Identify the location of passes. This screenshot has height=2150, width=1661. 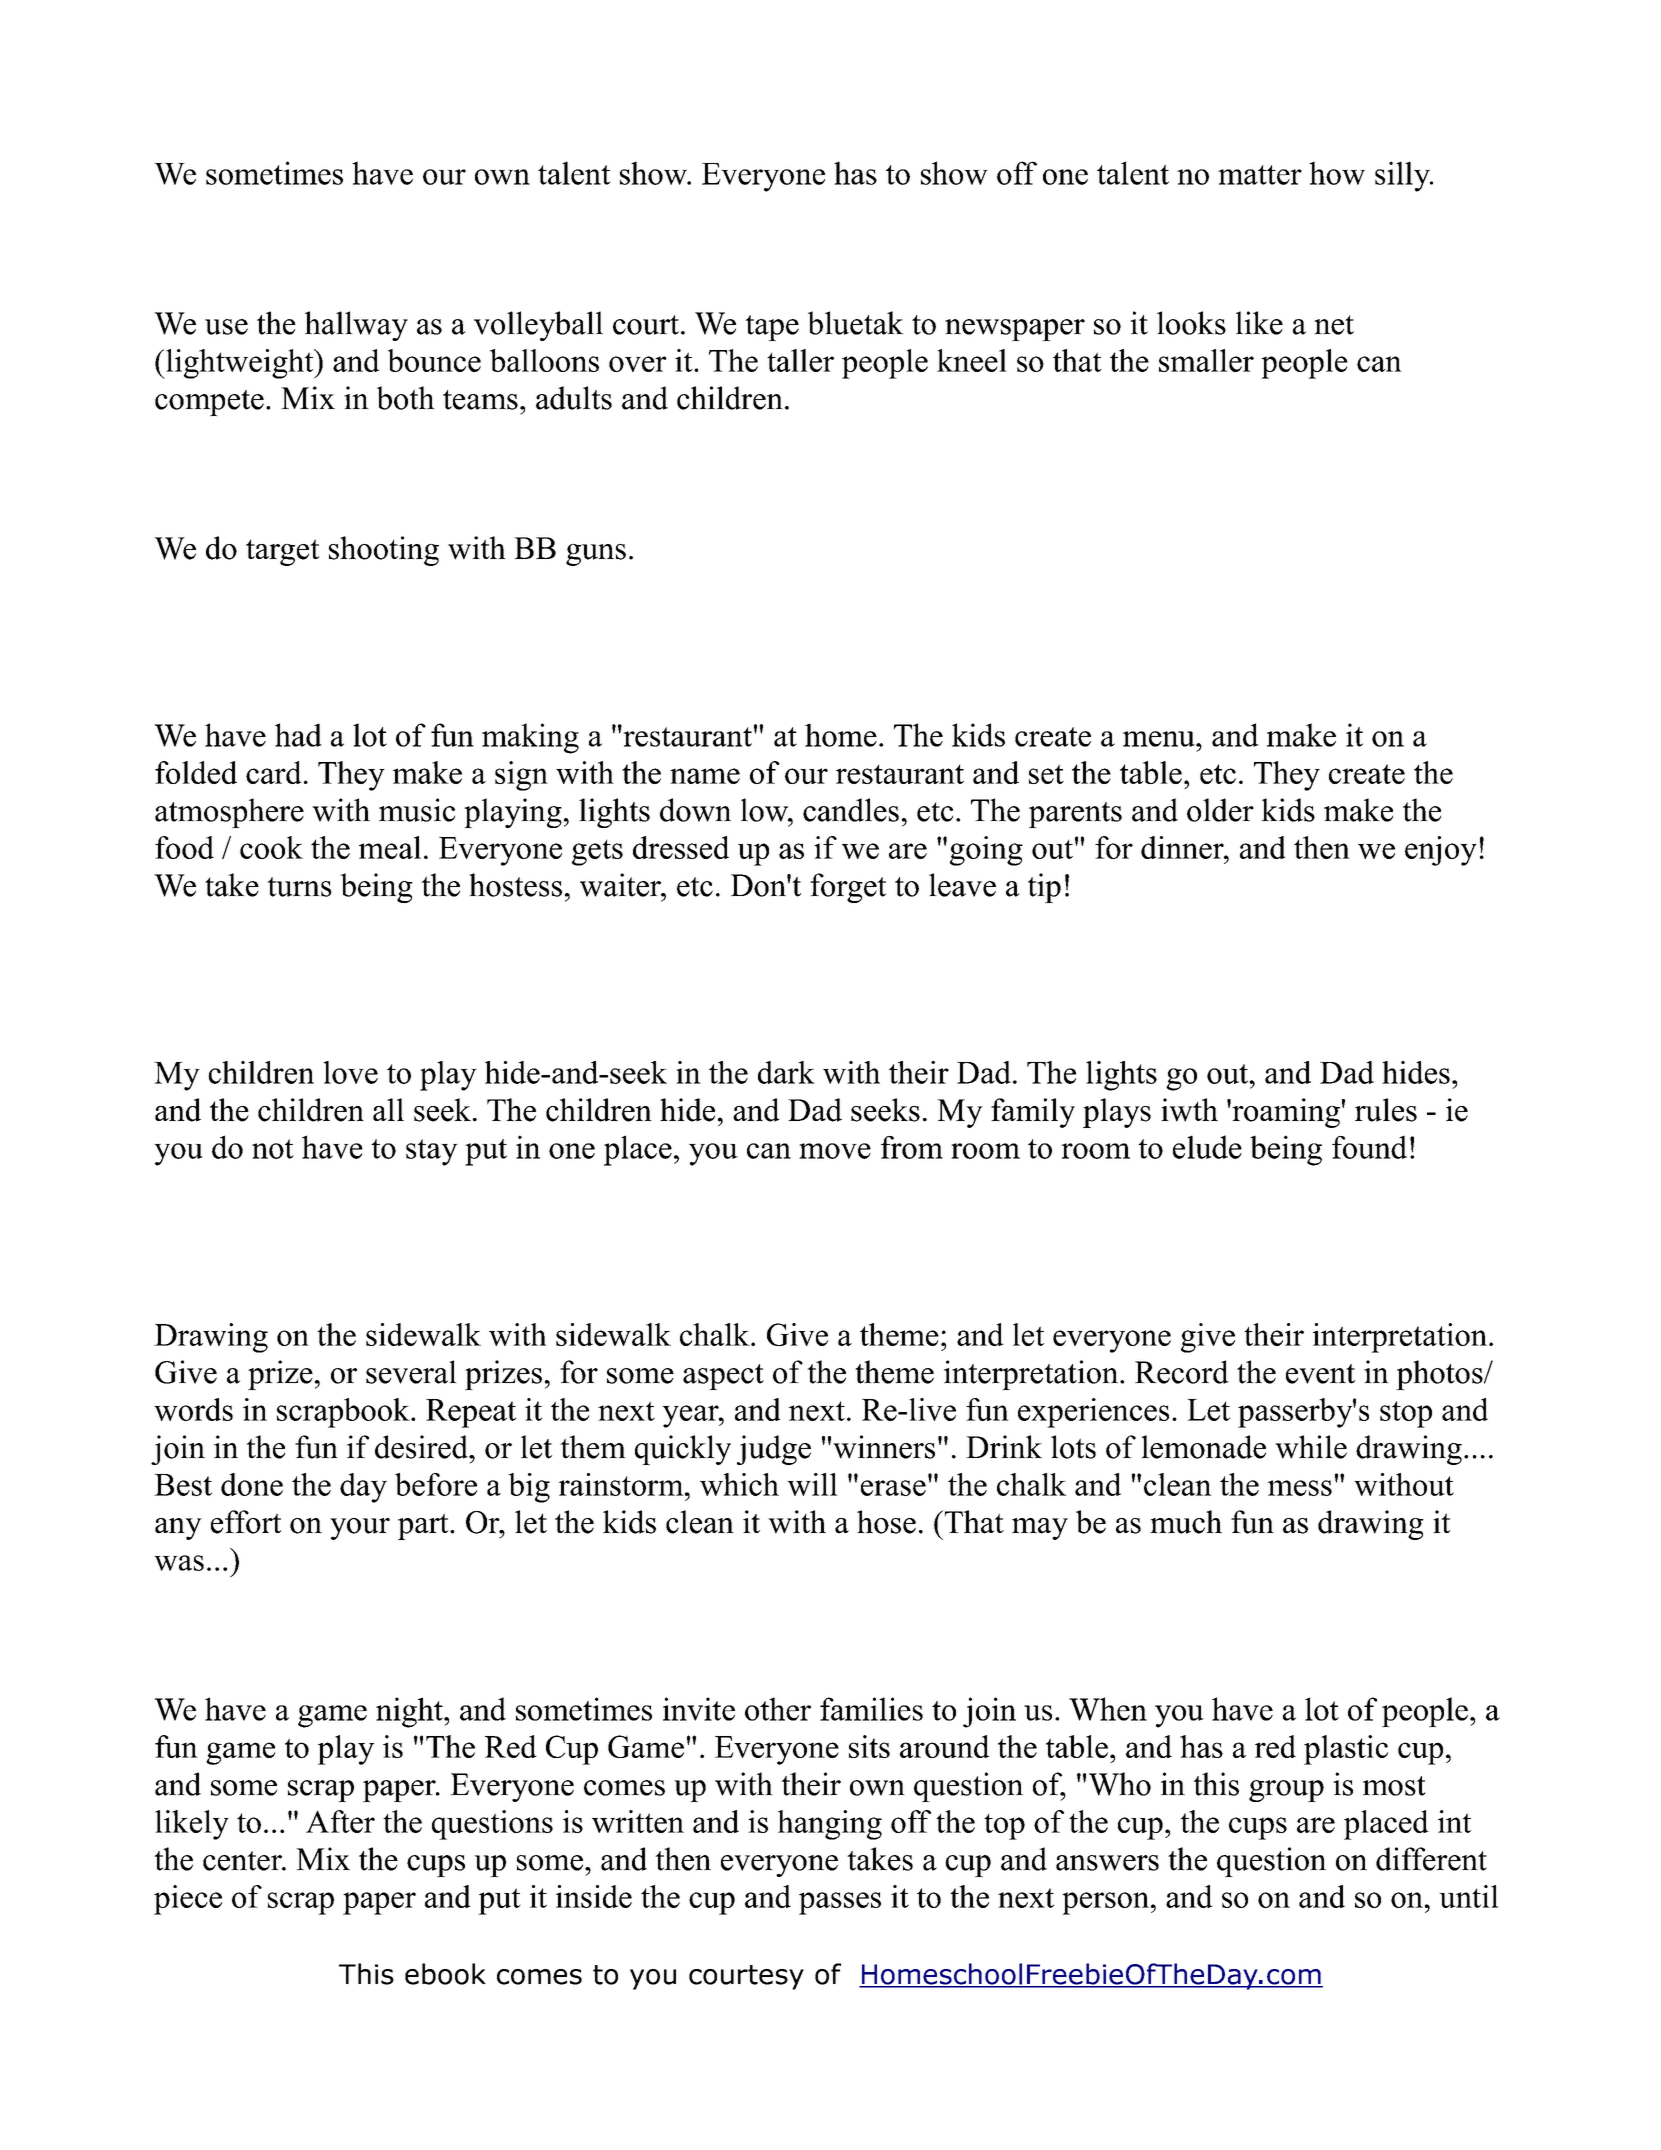
(840, 1903).
